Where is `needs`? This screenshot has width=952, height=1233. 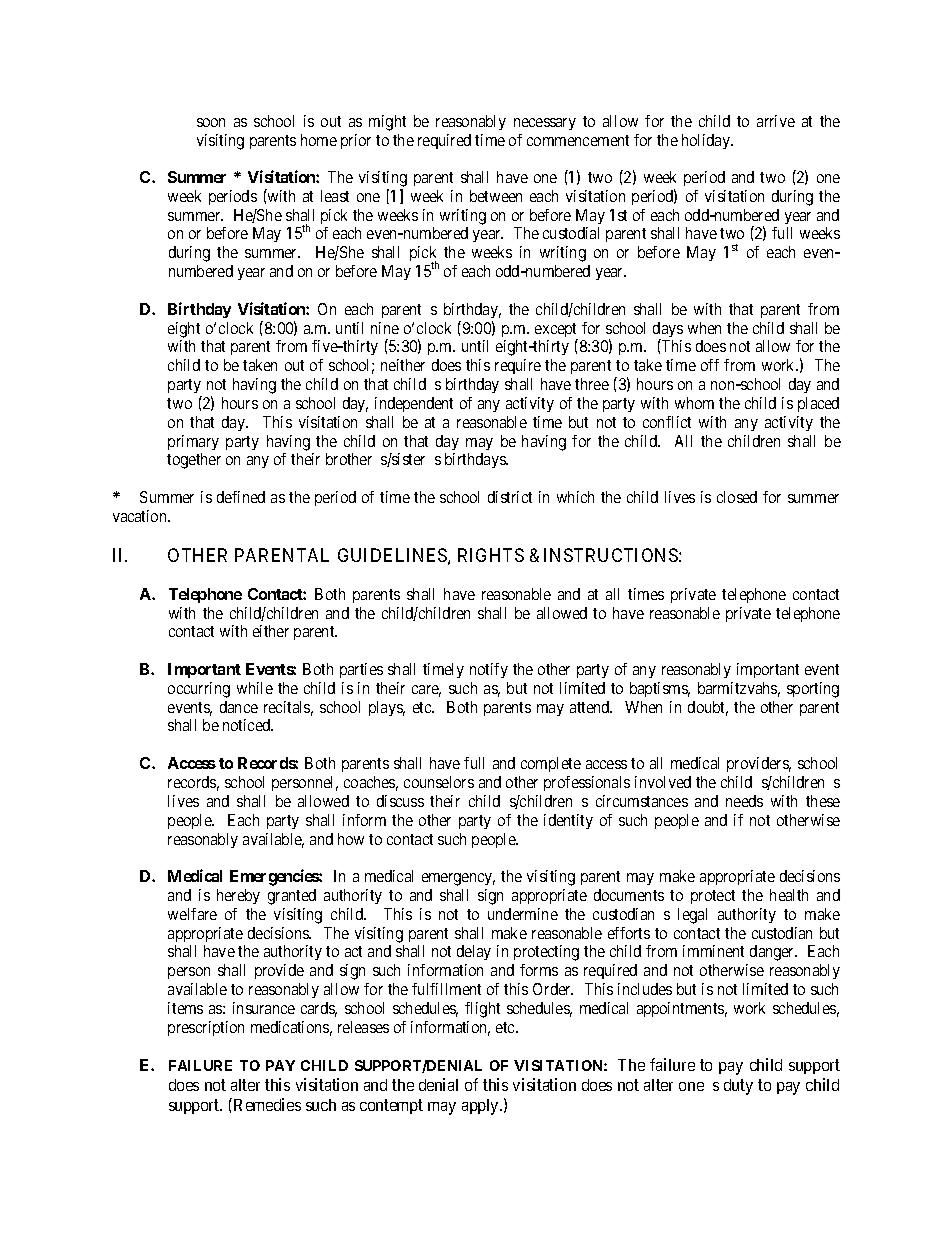
needs is located at coordinates (744, 801).
